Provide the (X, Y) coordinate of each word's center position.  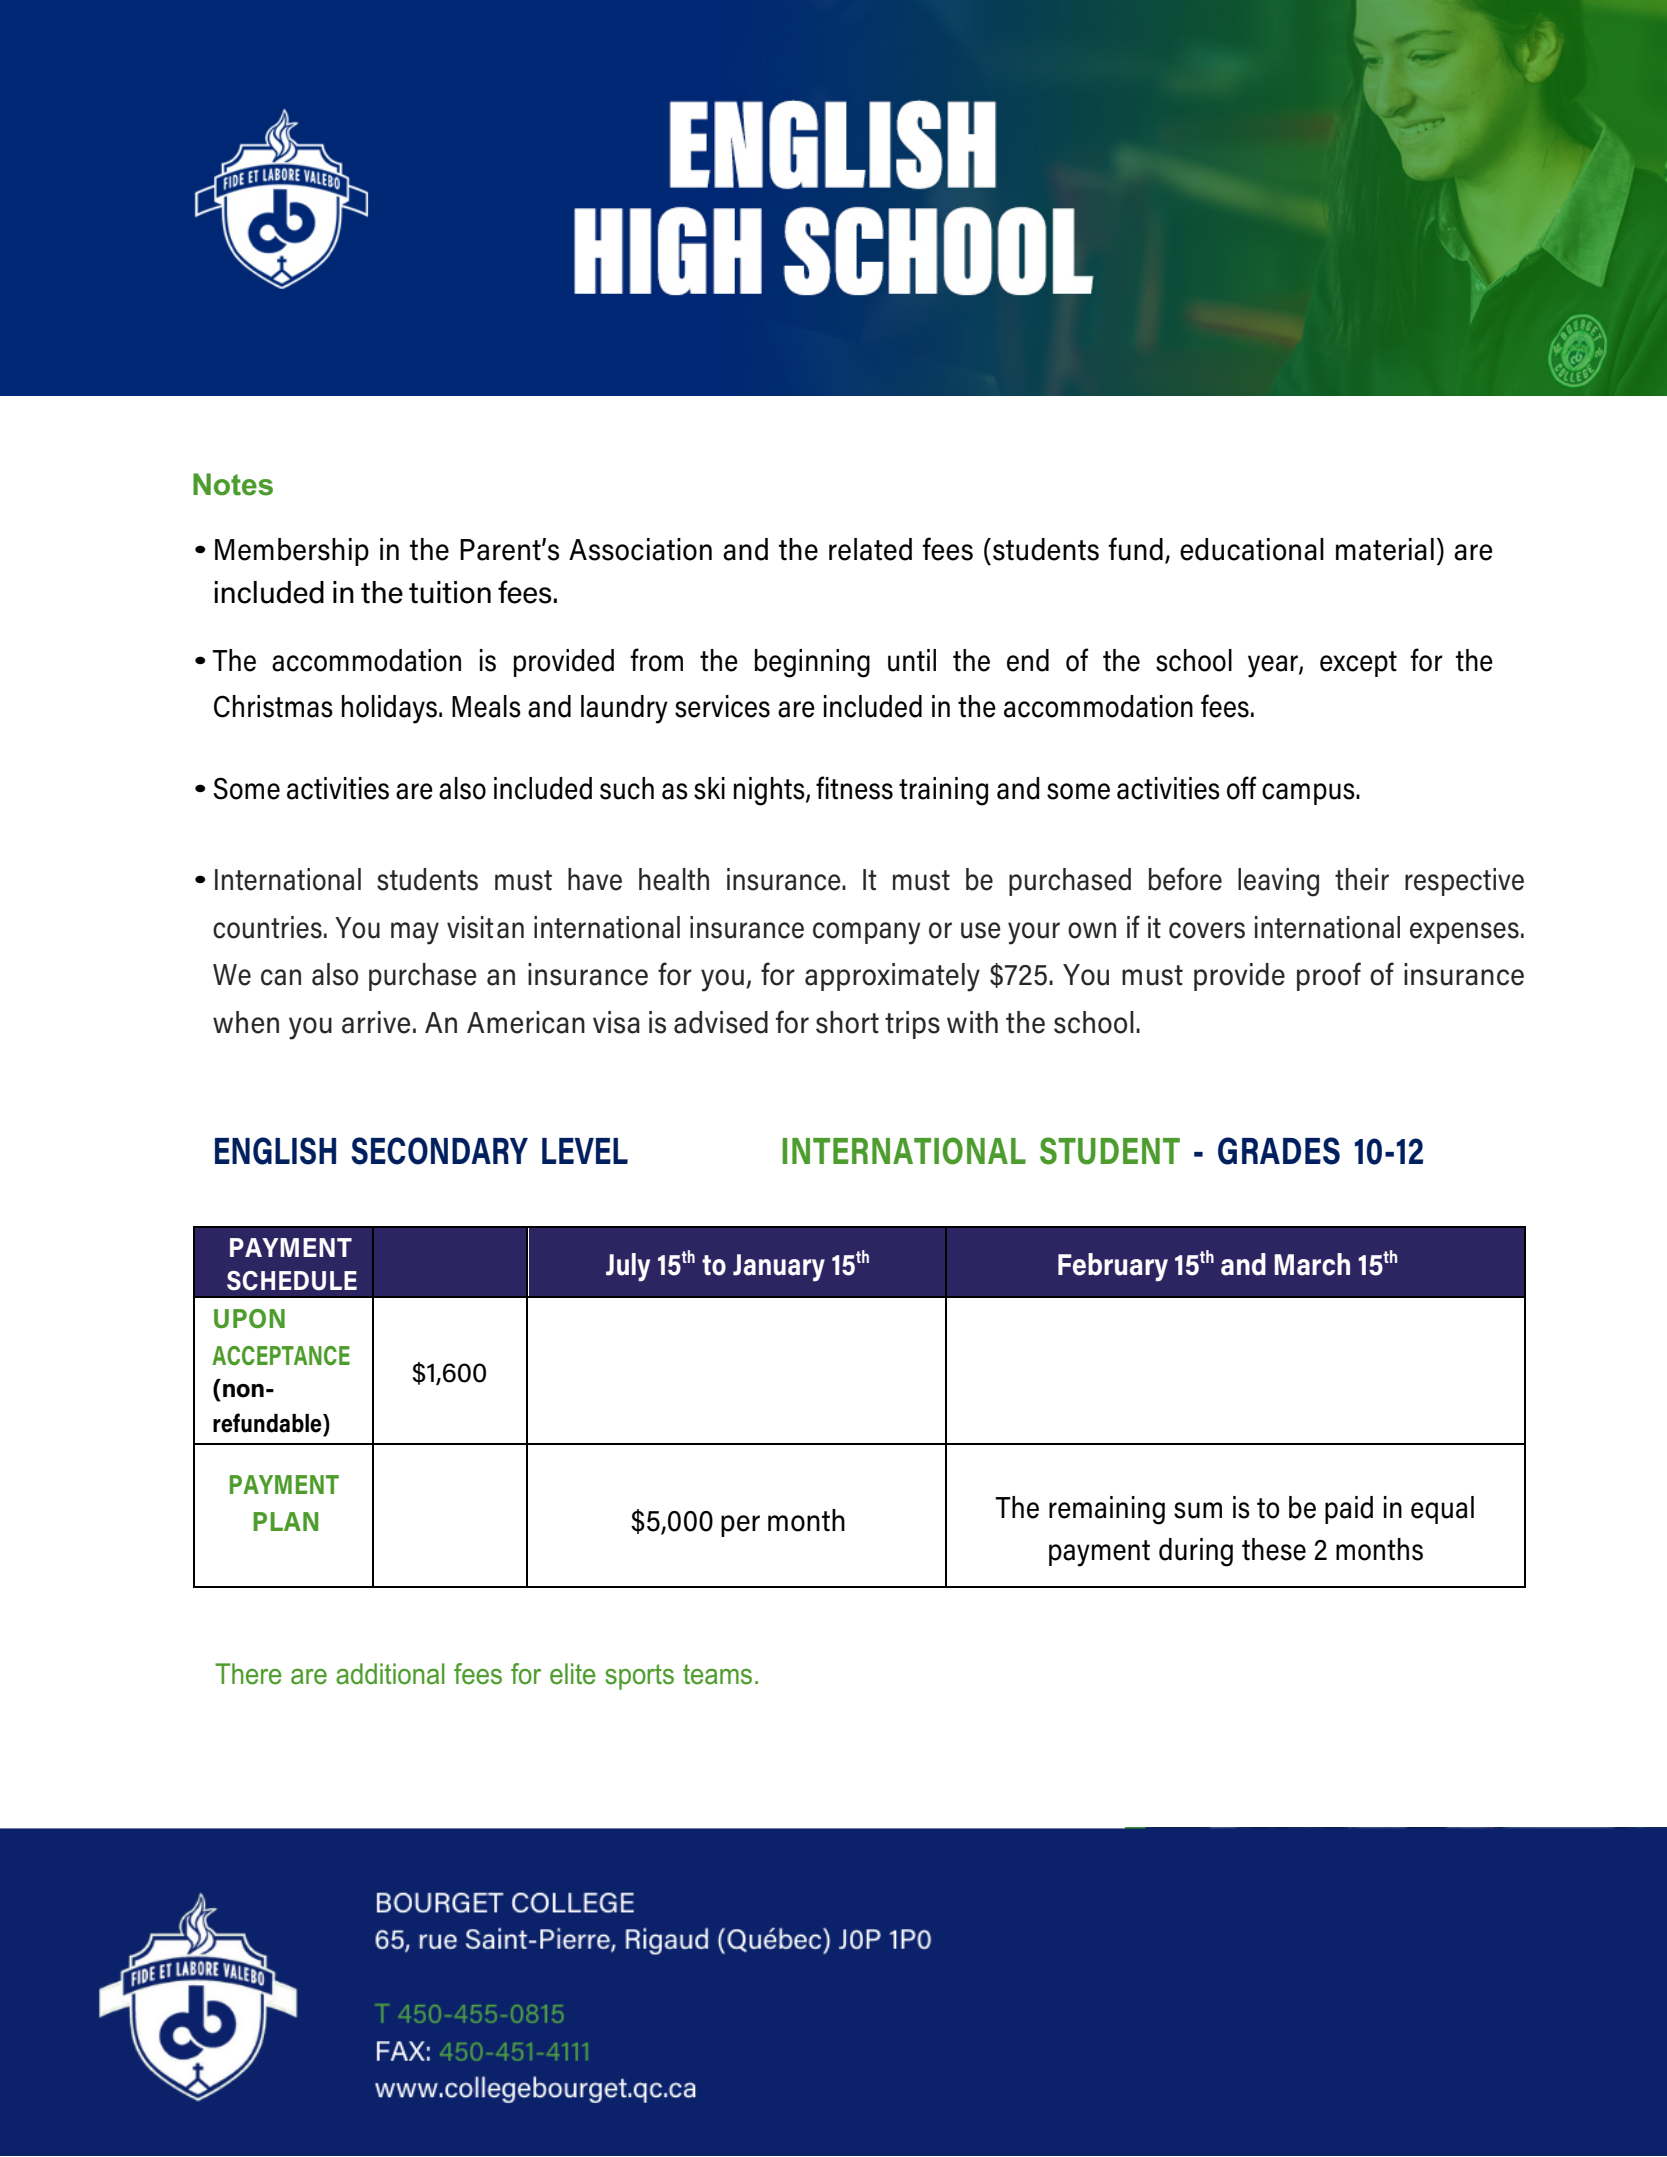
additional (390, 1674)
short (847, 1022)
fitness (854, 788)
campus (1309, 794)
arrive (376, 1022)
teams (717, 1674)
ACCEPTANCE (281, 1355)
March (1312, 1264)
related (870, 549)
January (779, 1268)
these (1274, 1549)
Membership (292, 552)
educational (1252, 549)
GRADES (1279, 1151)
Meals (486, 706)
